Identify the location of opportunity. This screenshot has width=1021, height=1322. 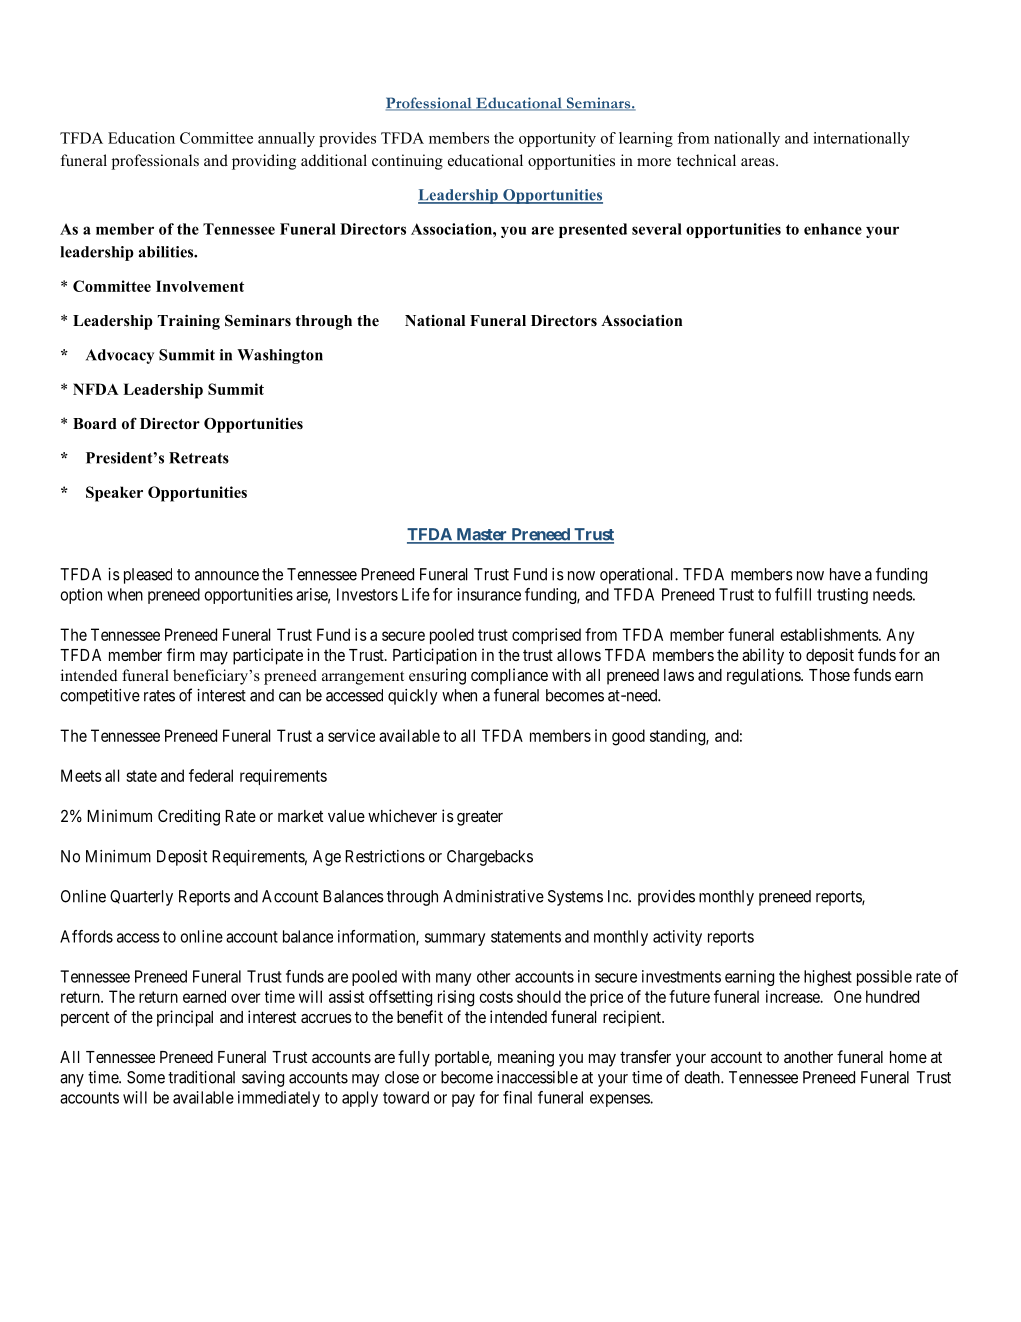
(557, 139).
